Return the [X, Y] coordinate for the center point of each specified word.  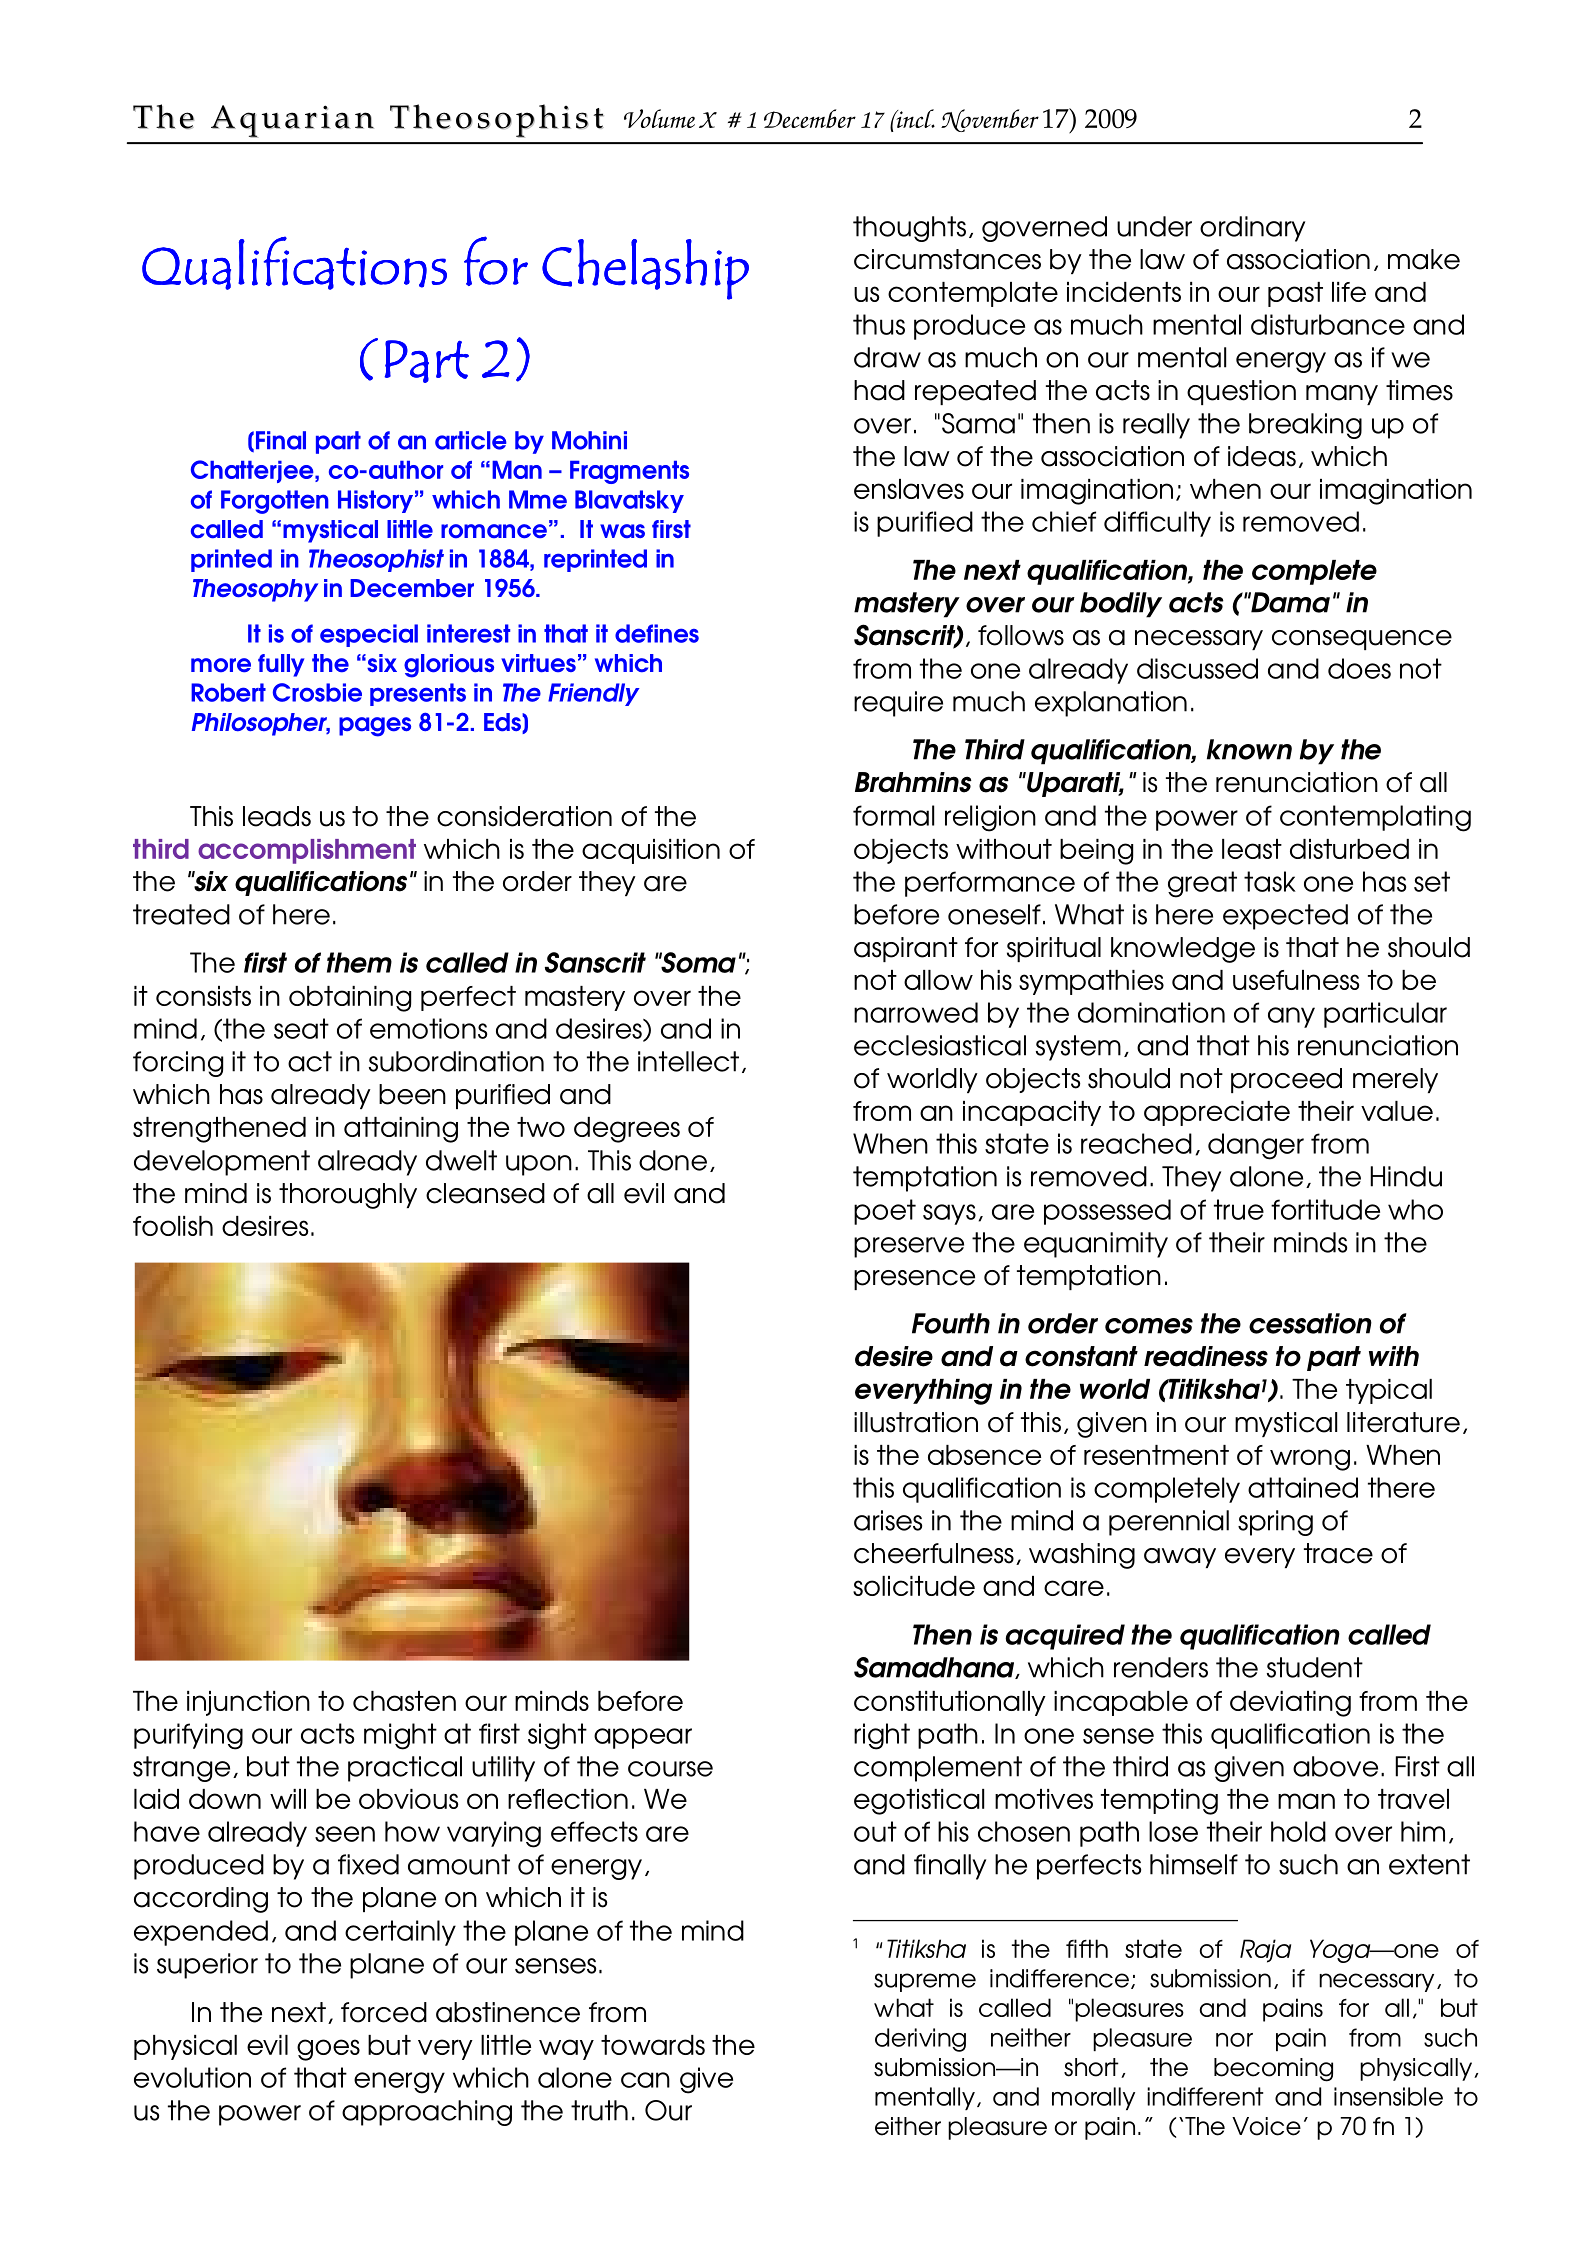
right [882, 1736]
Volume [659, 118]
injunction [248, 1703]
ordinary [1252, 229]
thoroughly [348, 1196]
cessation [1310, 1323]
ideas [1262, 456]
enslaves [909, 489]
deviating [1290, 1704]
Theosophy [255, 590]
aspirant [906, 949]
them [359, 962]
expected [1285, 917]
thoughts [909, 229]
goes [328, 2050]
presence [914, 1280]
